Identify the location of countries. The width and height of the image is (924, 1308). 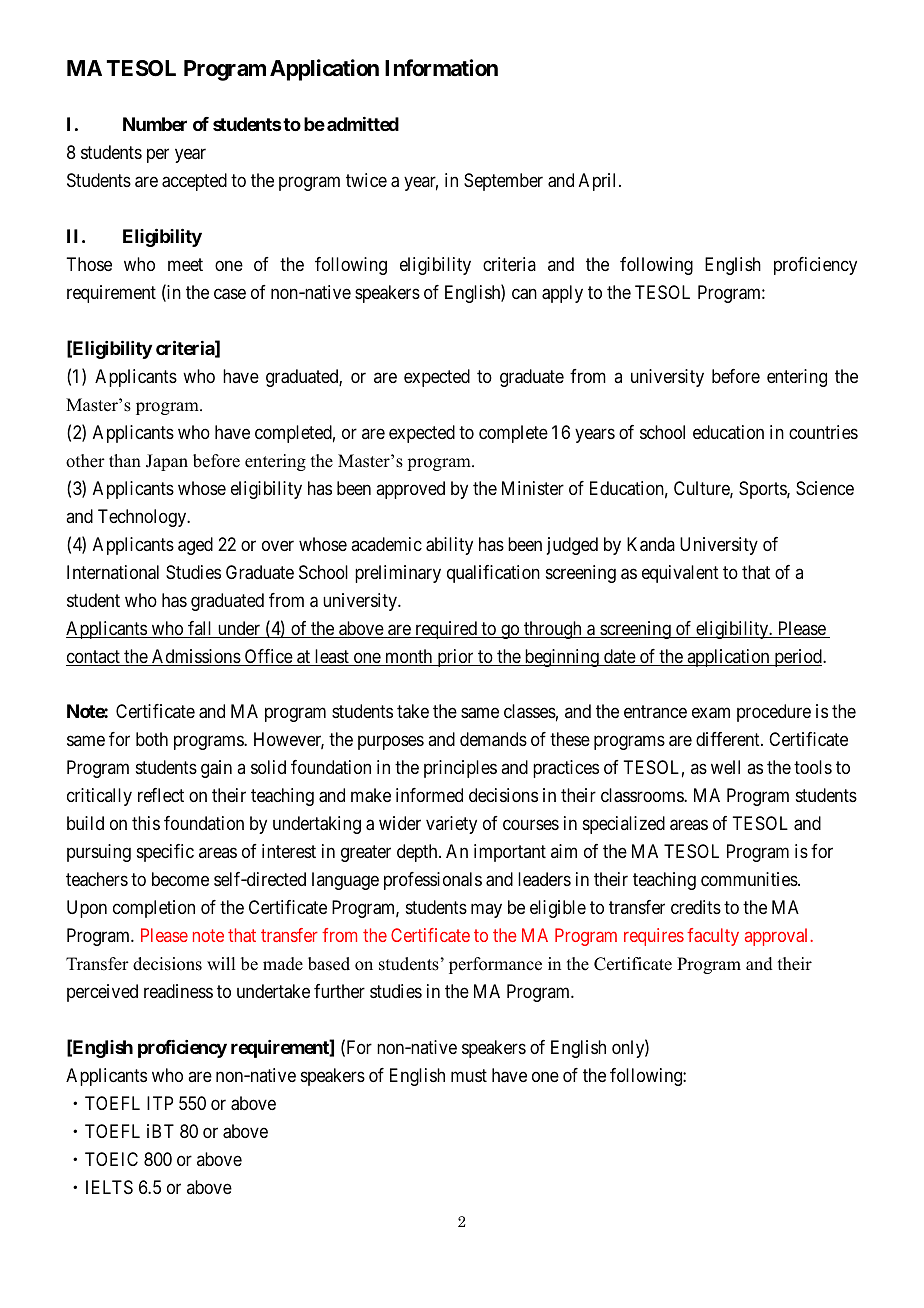
(823, 432).
